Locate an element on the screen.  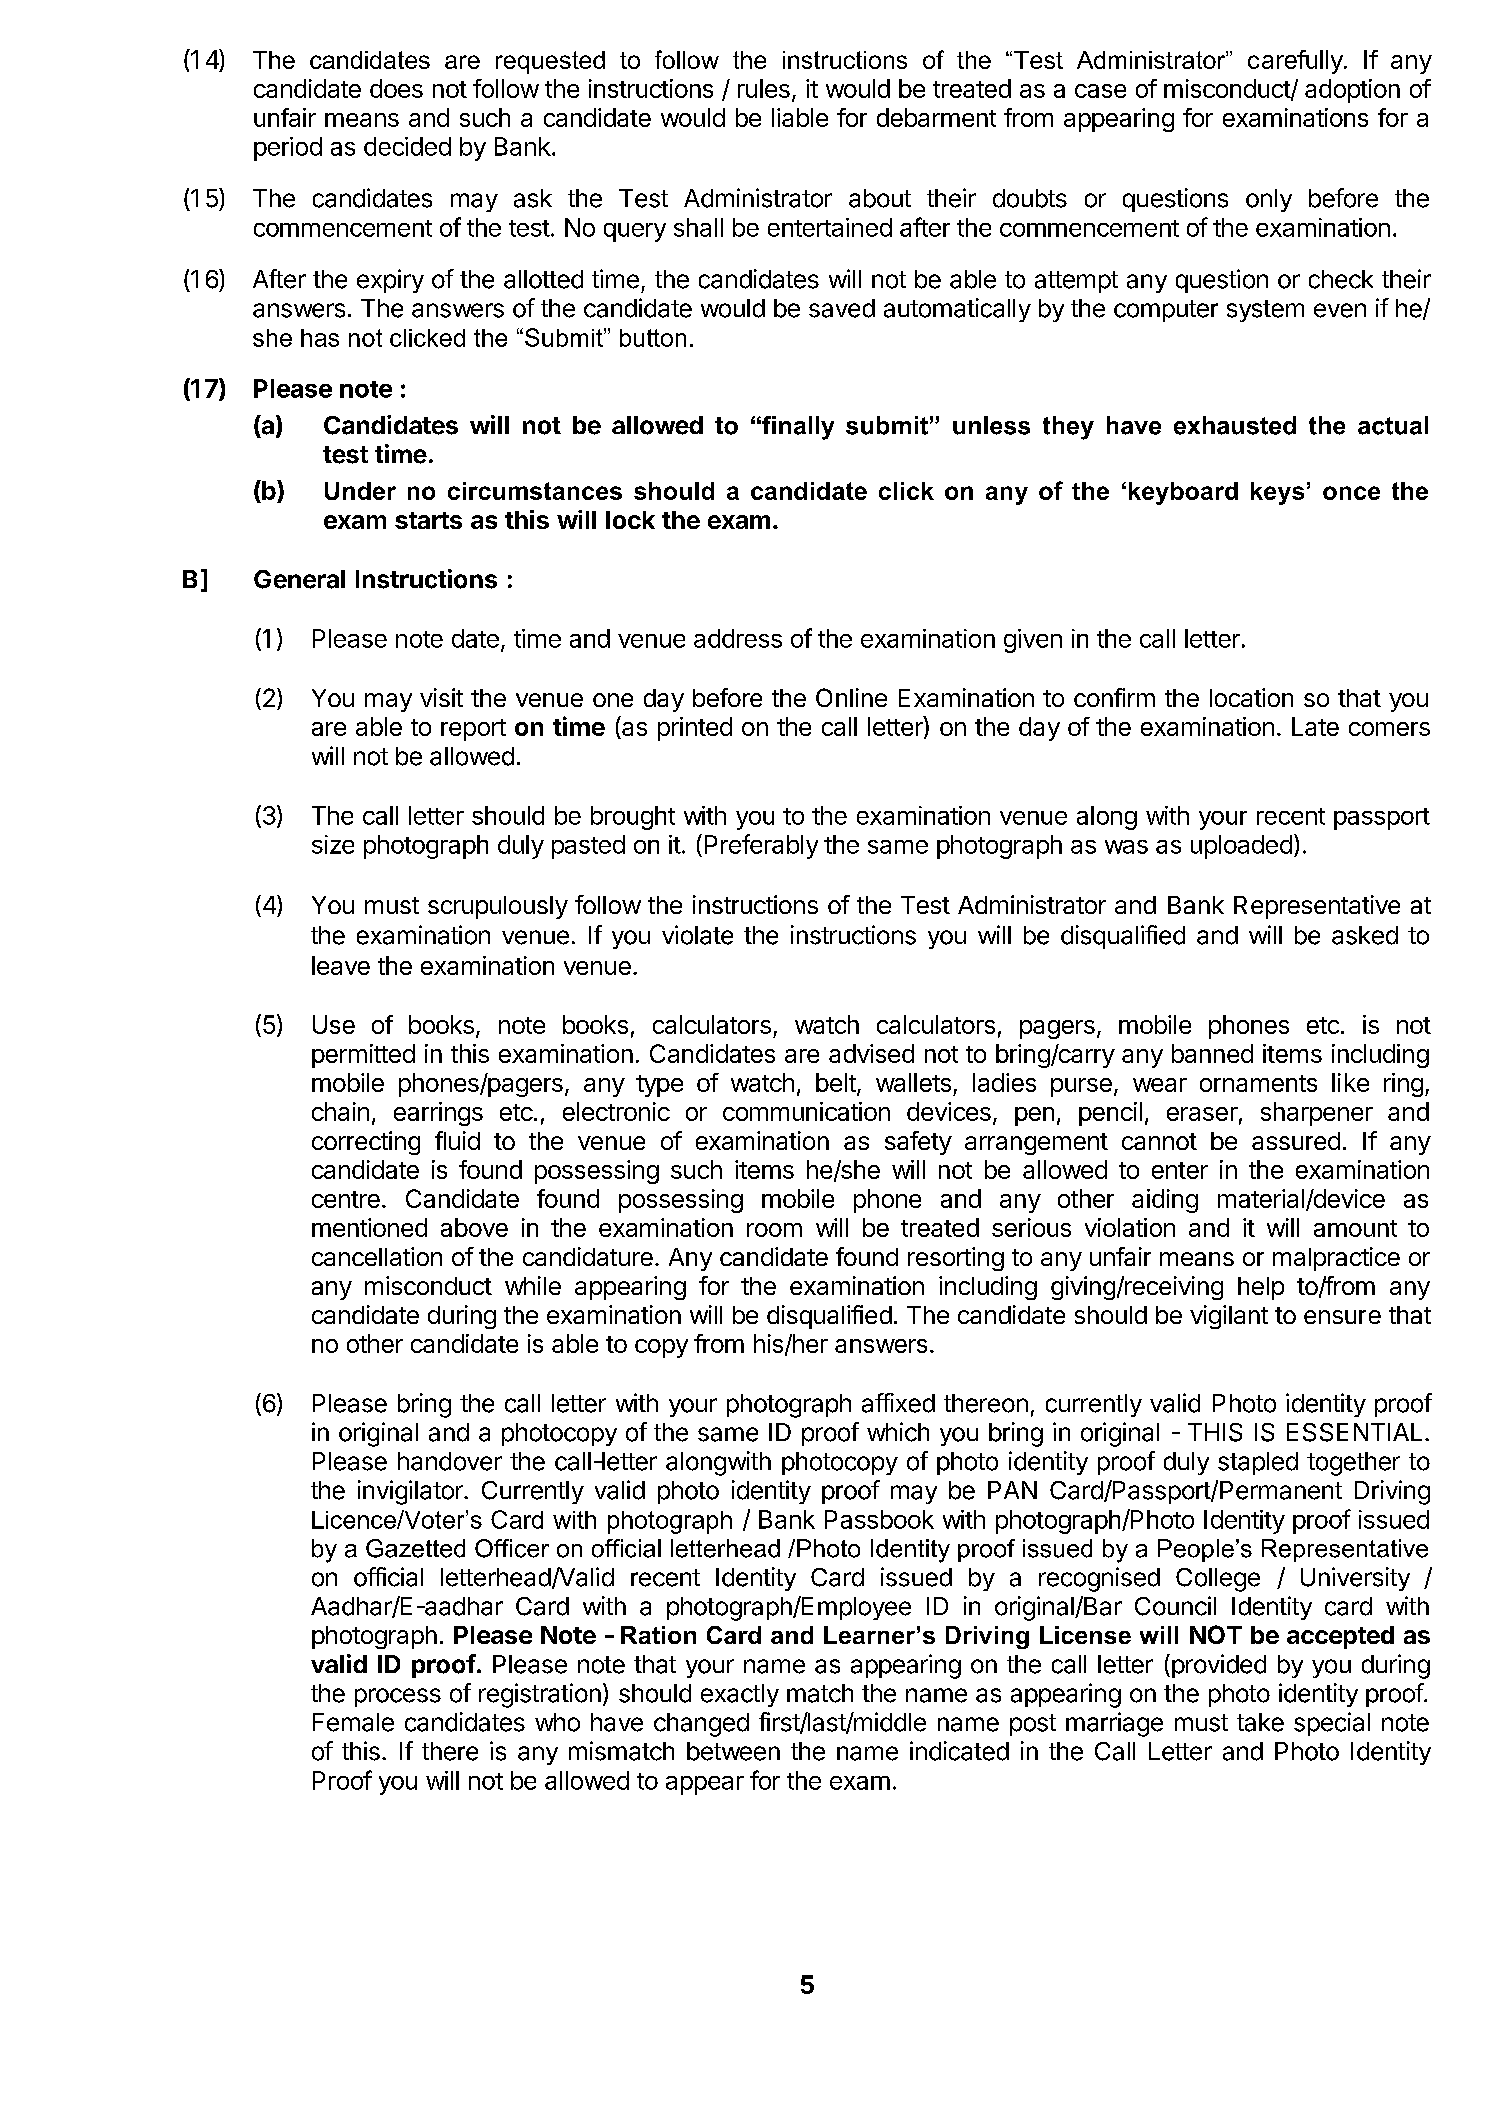
carefully is located at coordinates (1295, 62).
